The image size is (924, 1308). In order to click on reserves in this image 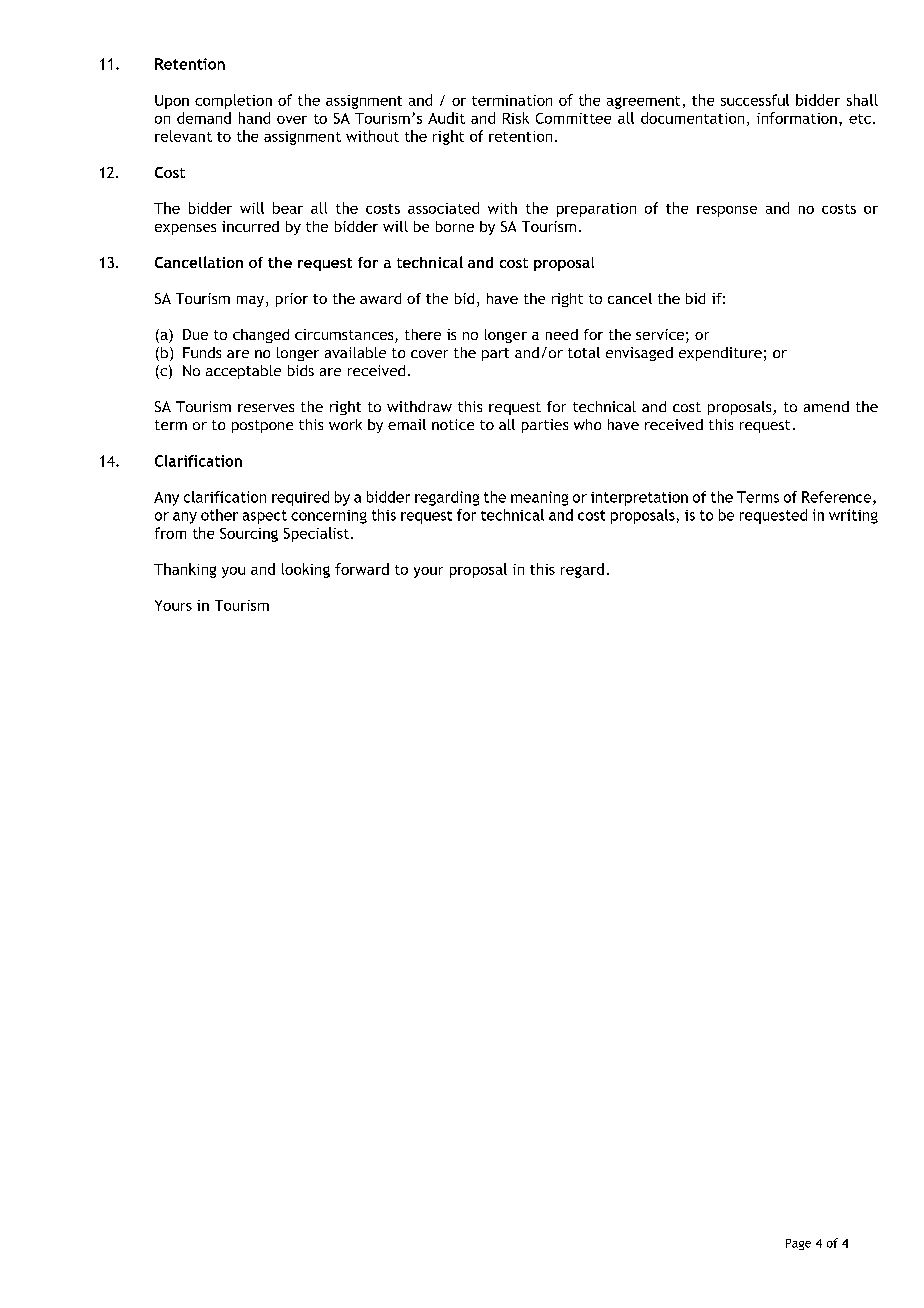, I will do `click(266, 408)`.
